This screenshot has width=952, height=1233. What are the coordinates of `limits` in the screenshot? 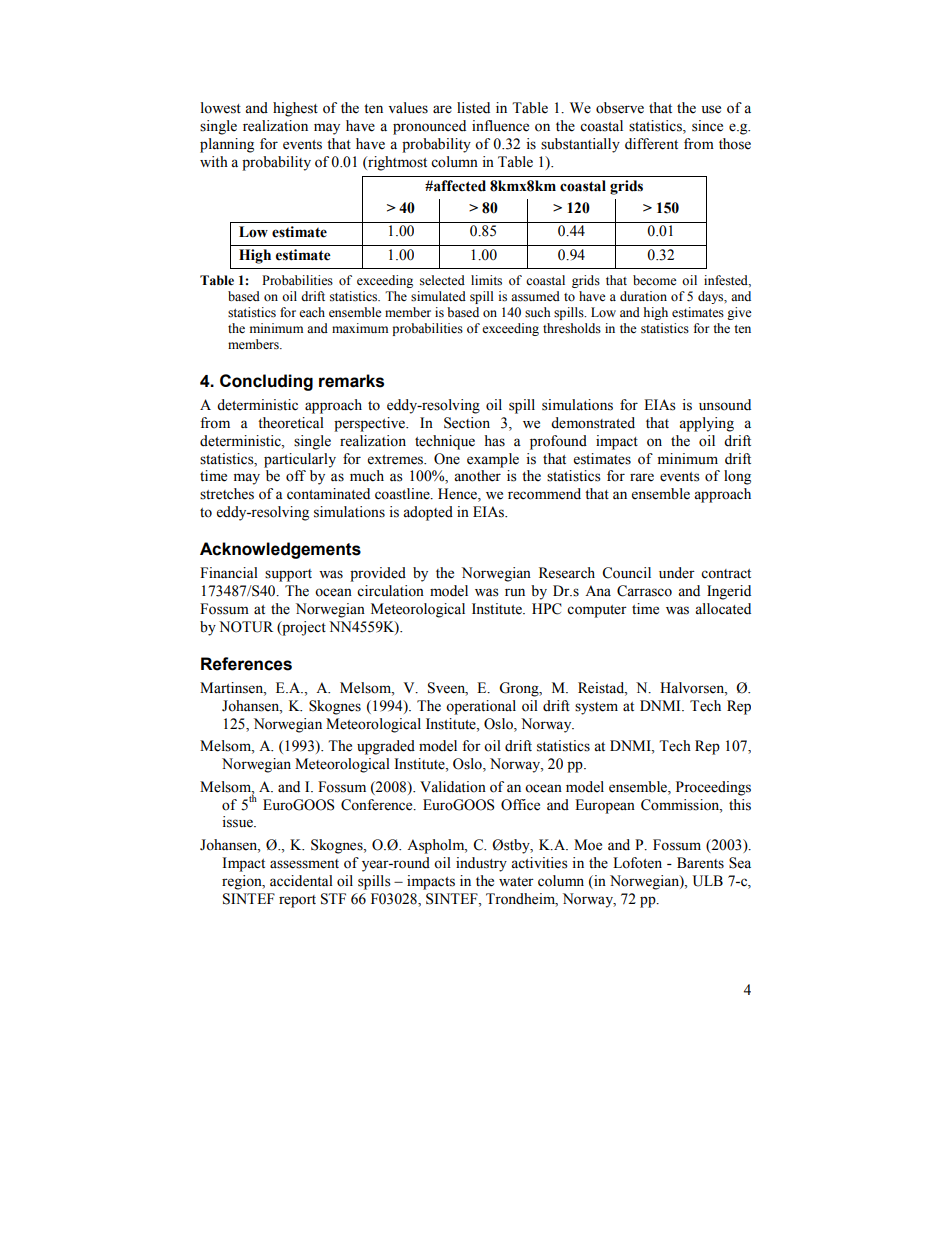 It's located at (486, 280).
